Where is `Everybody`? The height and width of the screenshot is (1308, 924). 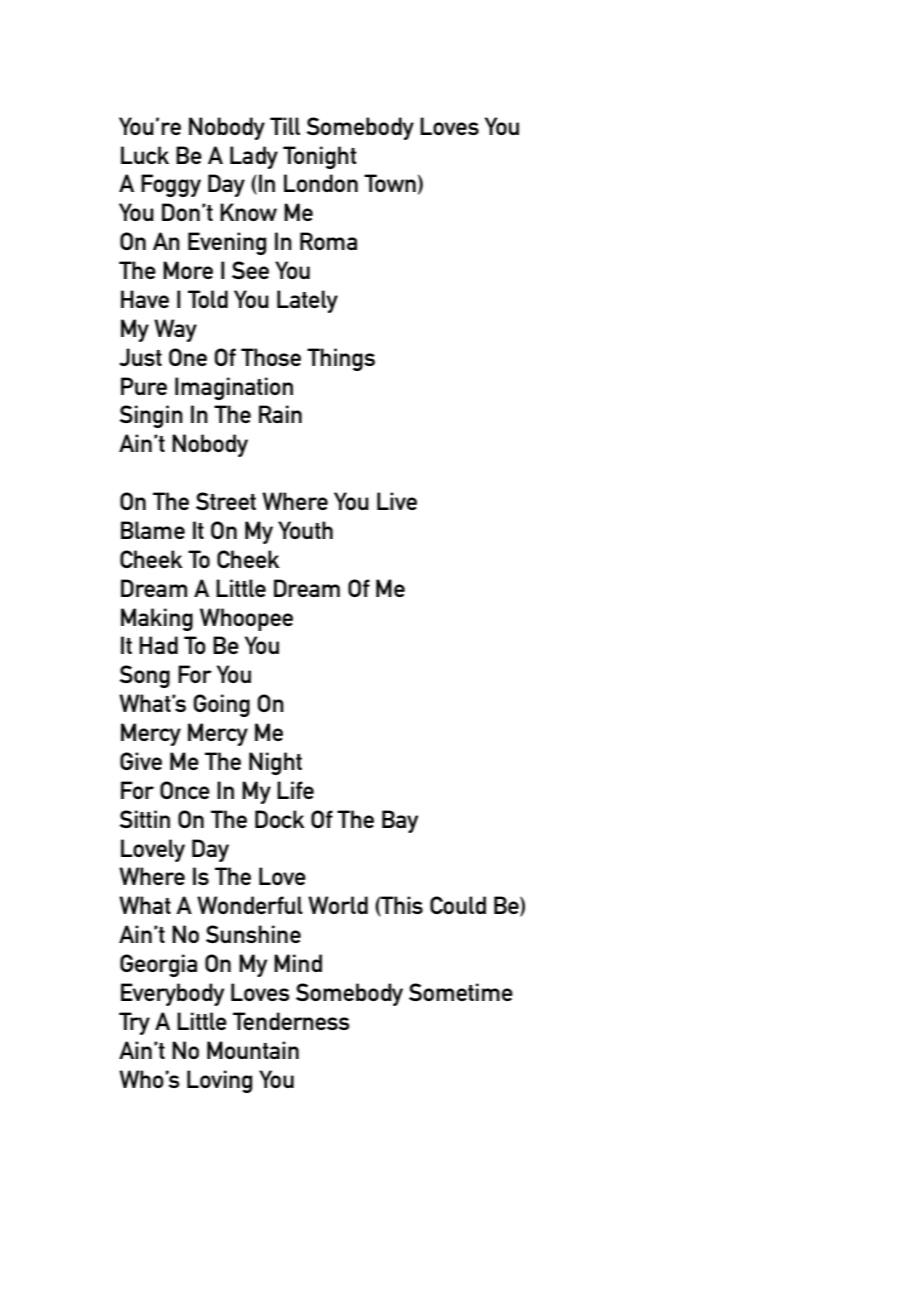
Everybody is located at coordinates (172, 994).
